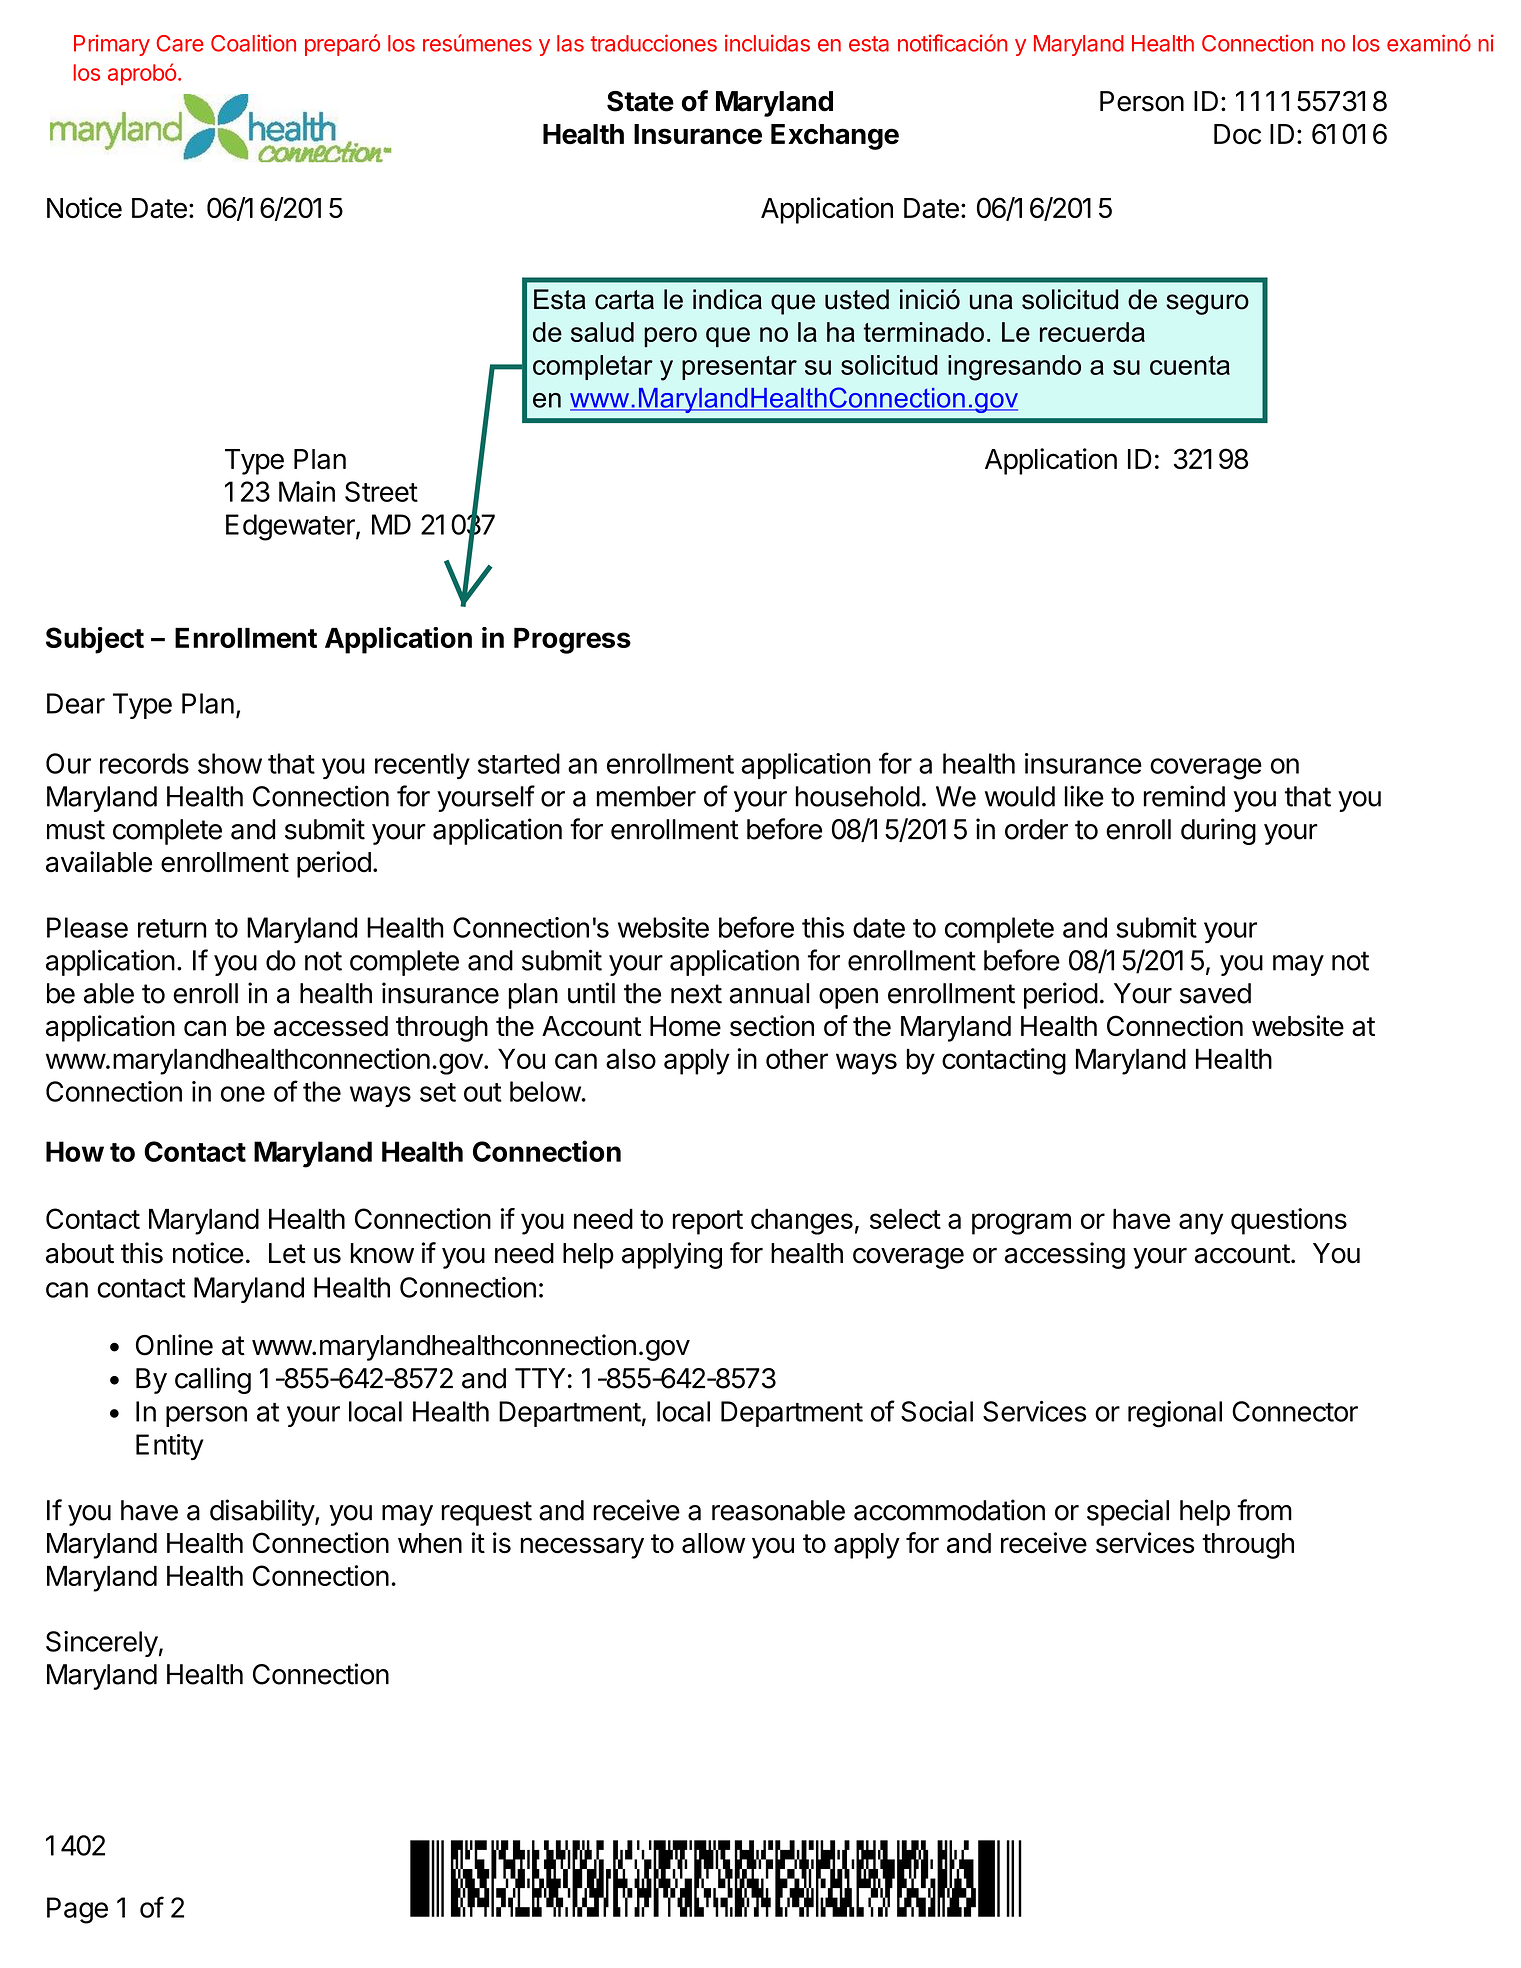  Describe the element at coordinates (708, 1222) in the document. I see `report` at that location.
